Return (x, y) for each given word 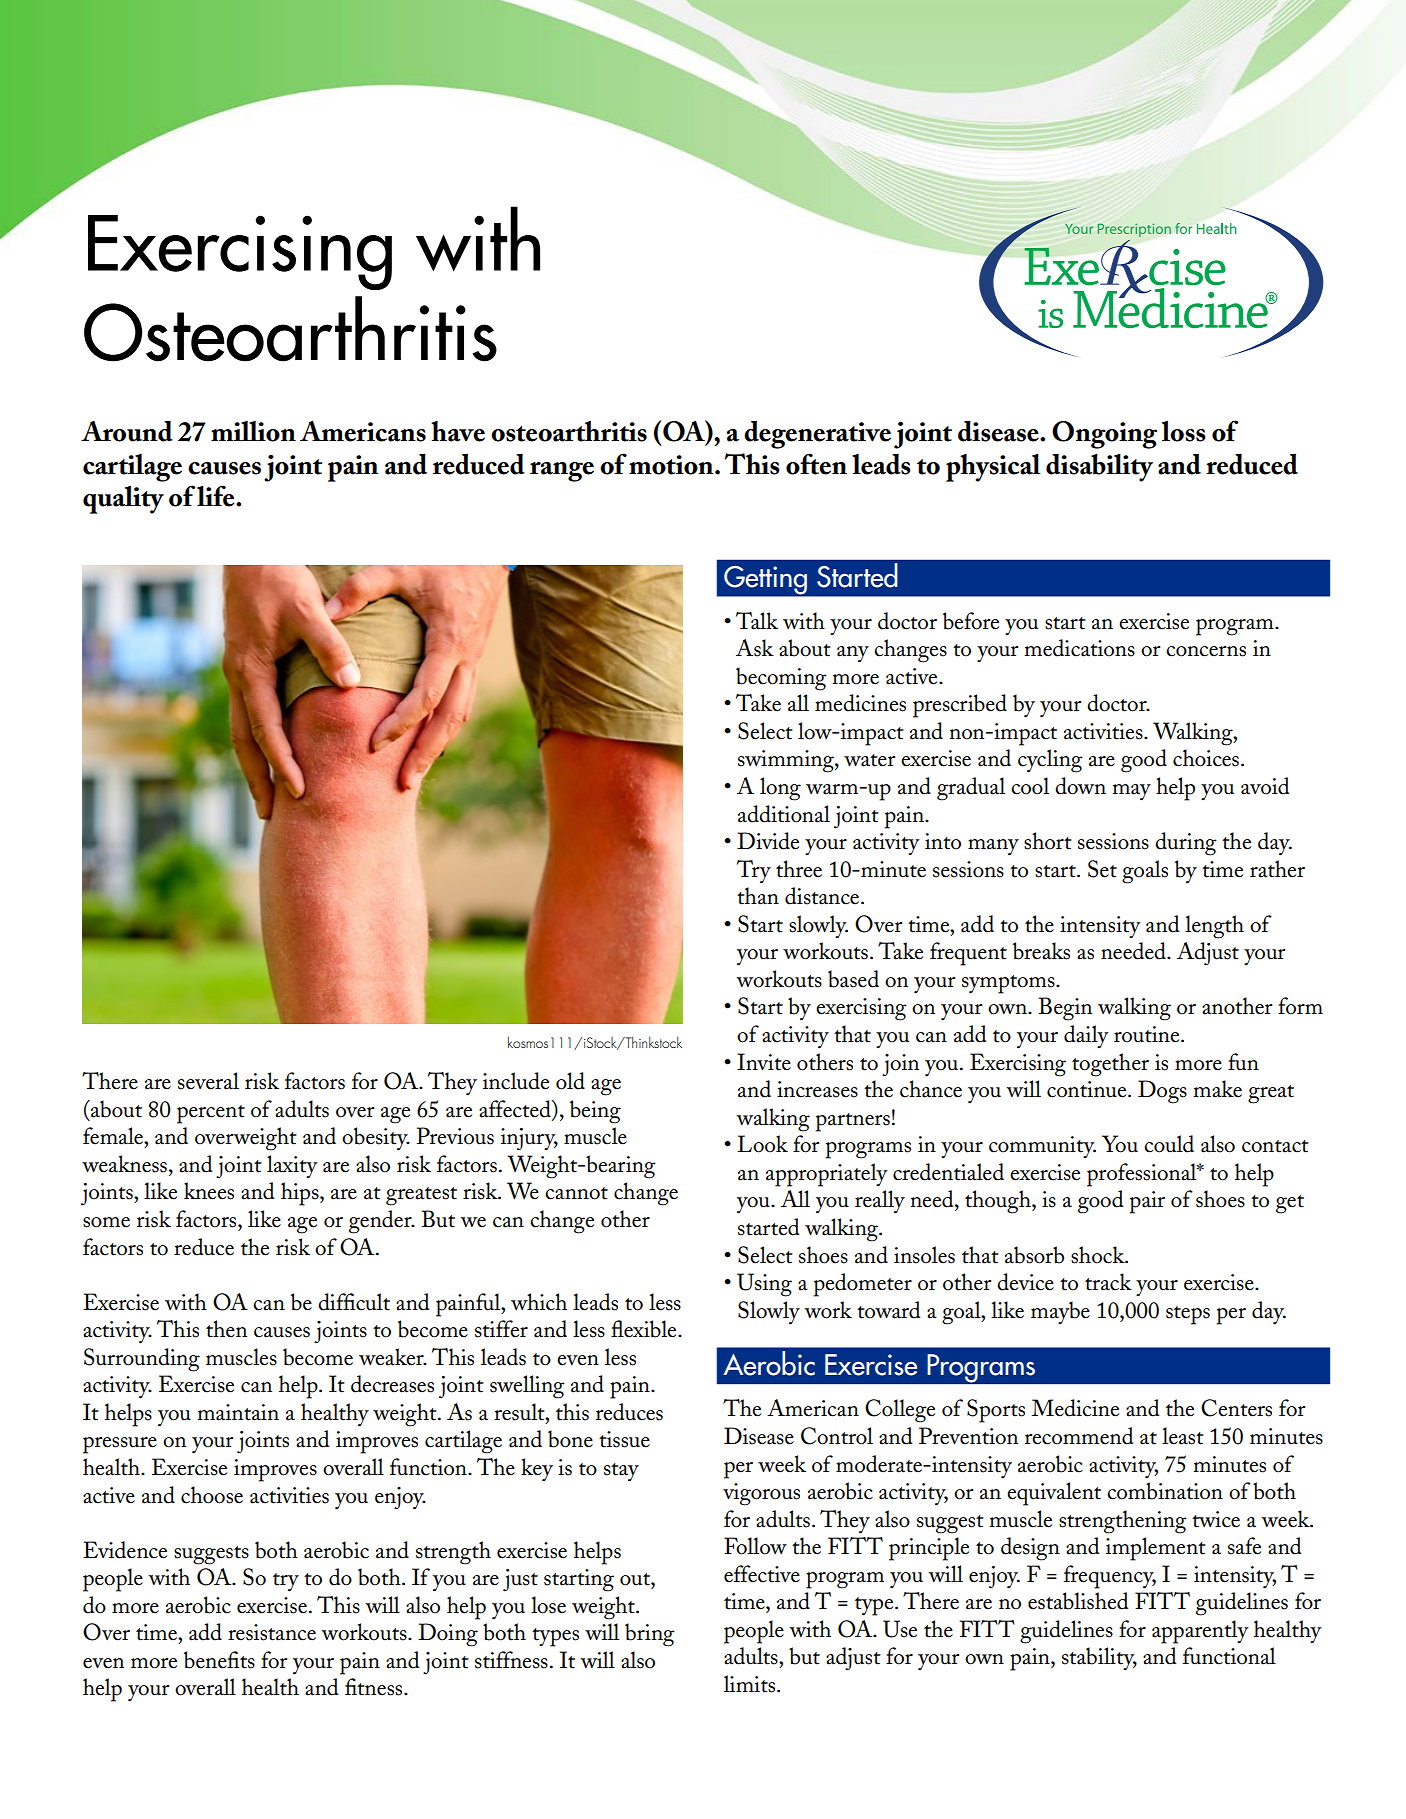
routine (1148, 1034)
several (208, 1081)
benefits (219, 1660)
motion (672, 465)
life (217, 496)
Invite (764, 1062)
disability (1099, 467)
